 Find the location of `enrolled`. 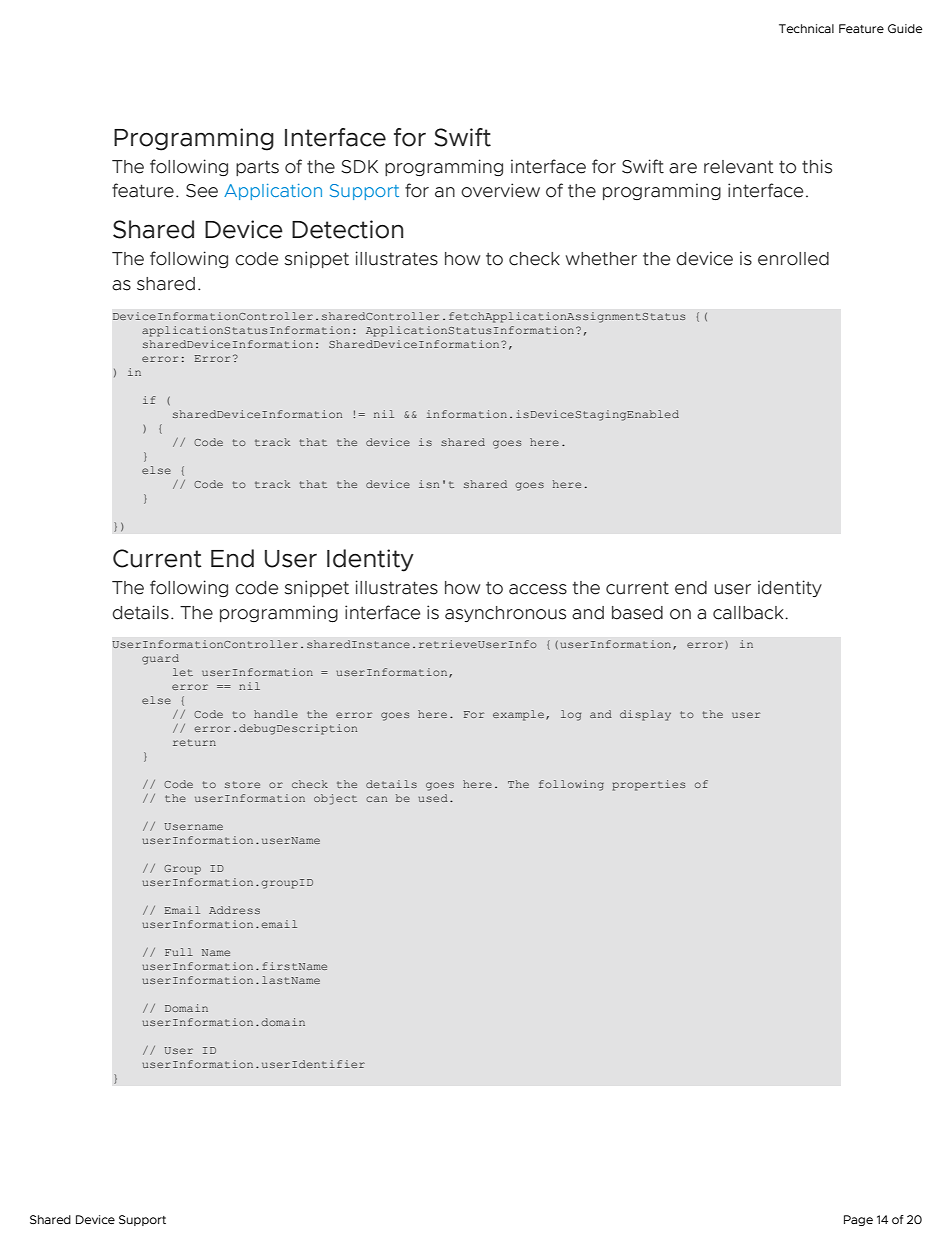

enrolled is located at coordinates (793, 259).
